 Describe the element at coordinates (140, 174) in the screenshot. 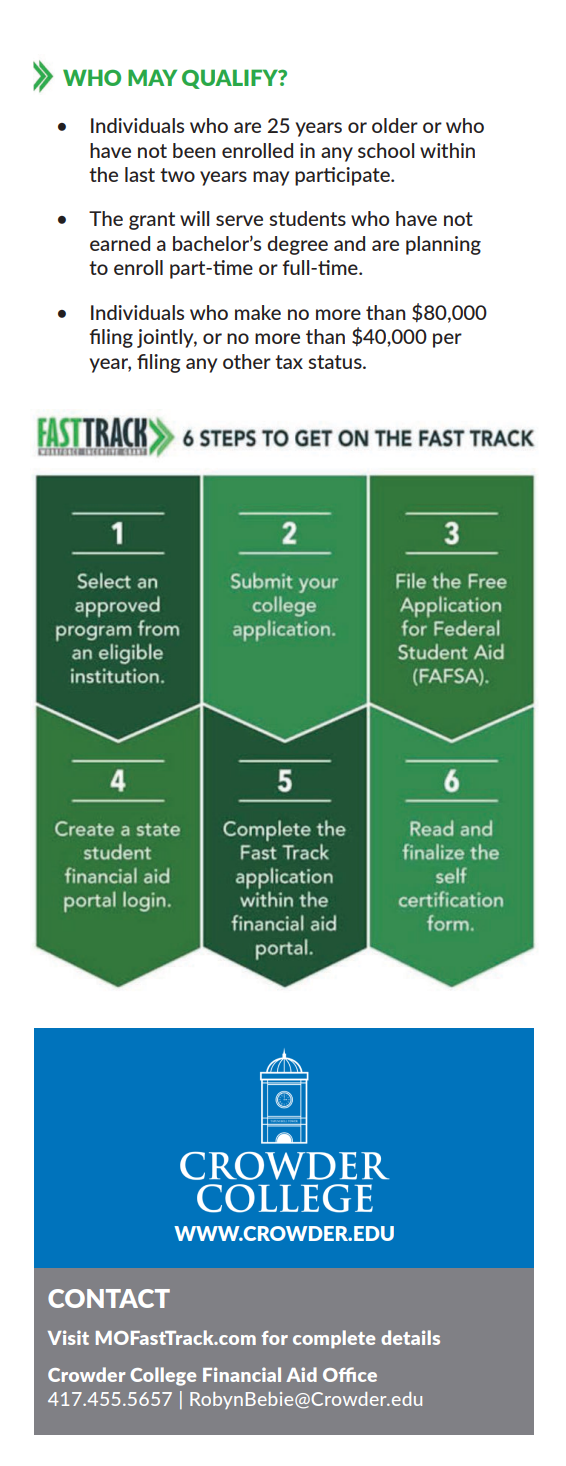

I see `last` at that location.
